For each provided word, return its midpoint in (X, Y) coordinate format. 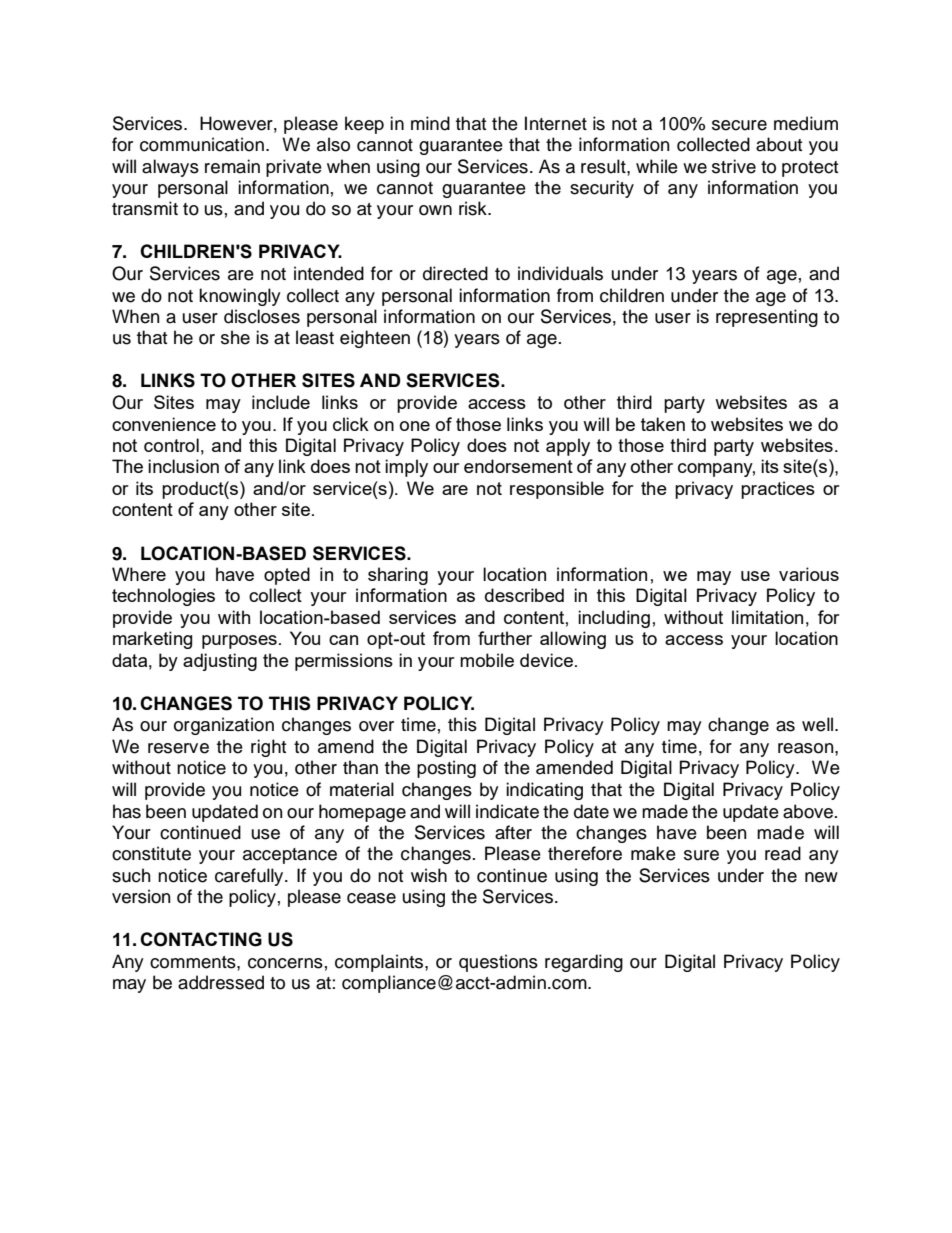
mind (430, 123)
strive (734, 166)
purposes (239, 642)
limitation (767, 617)
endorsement (518, 466)
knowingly (240, 297)
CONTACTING (201, 939)
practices (778, 490)
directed (455, 273)
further (505, 638)
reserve (178, 748)
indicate (507, 811)
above (809, 811)
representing (767, 318)
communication (202, 144)
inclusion (183, 466)
